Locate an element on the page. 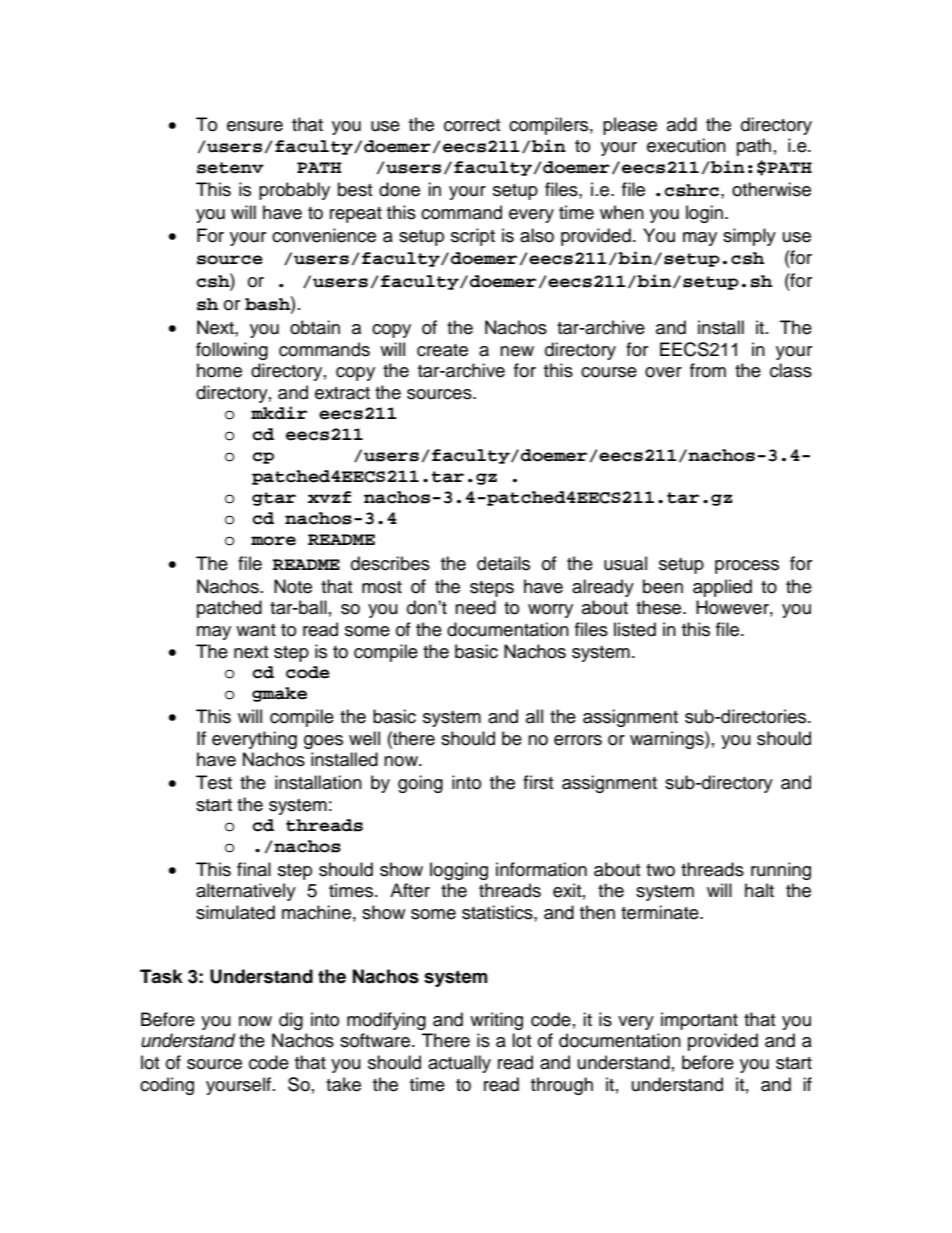 This document has height=1233, width=952. execution is located at coordinates (686, 145).
